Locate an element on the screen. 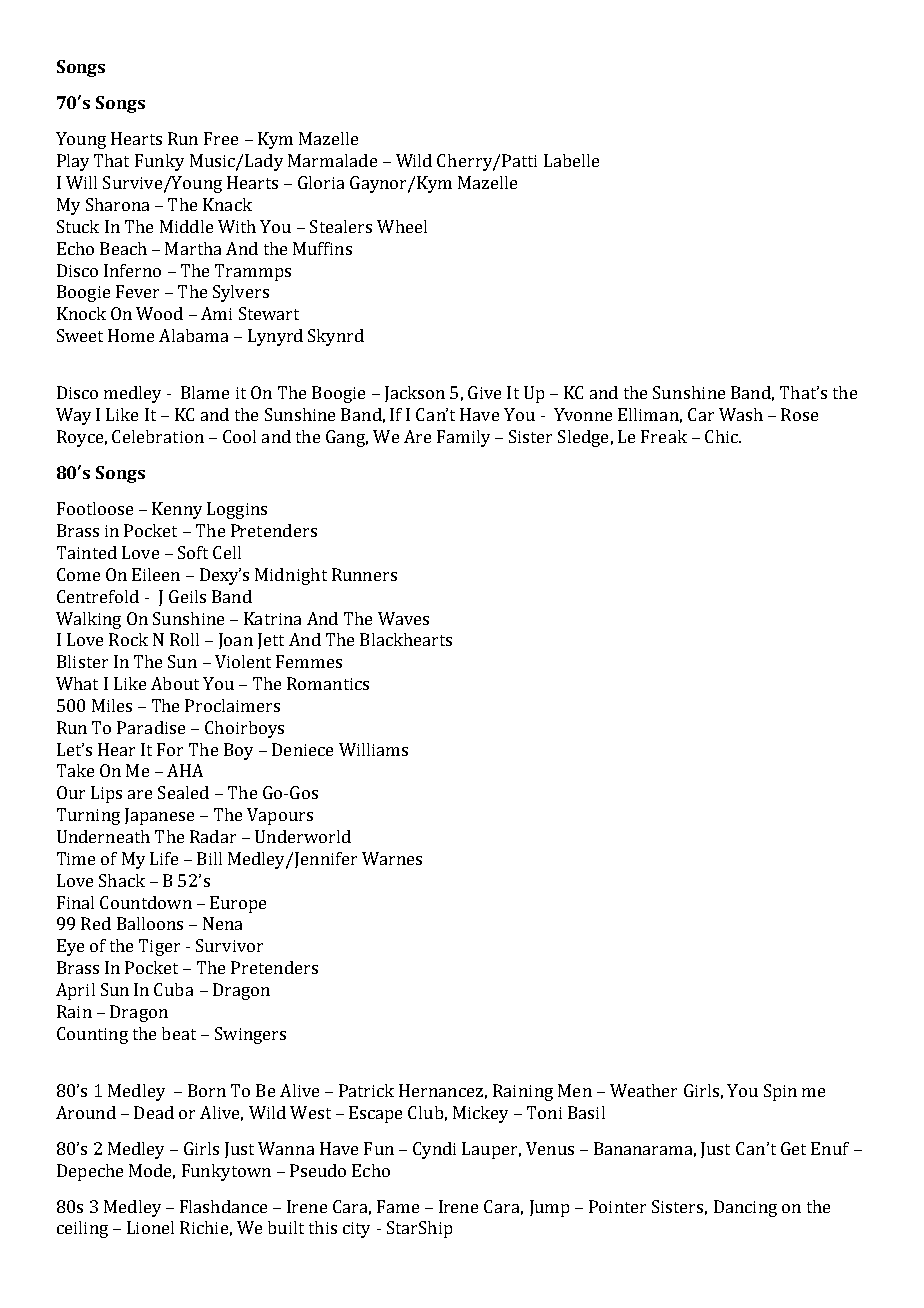 The width and height of the screenshot is (924, 1308). Tiger is located at coordinates (159, 947).
